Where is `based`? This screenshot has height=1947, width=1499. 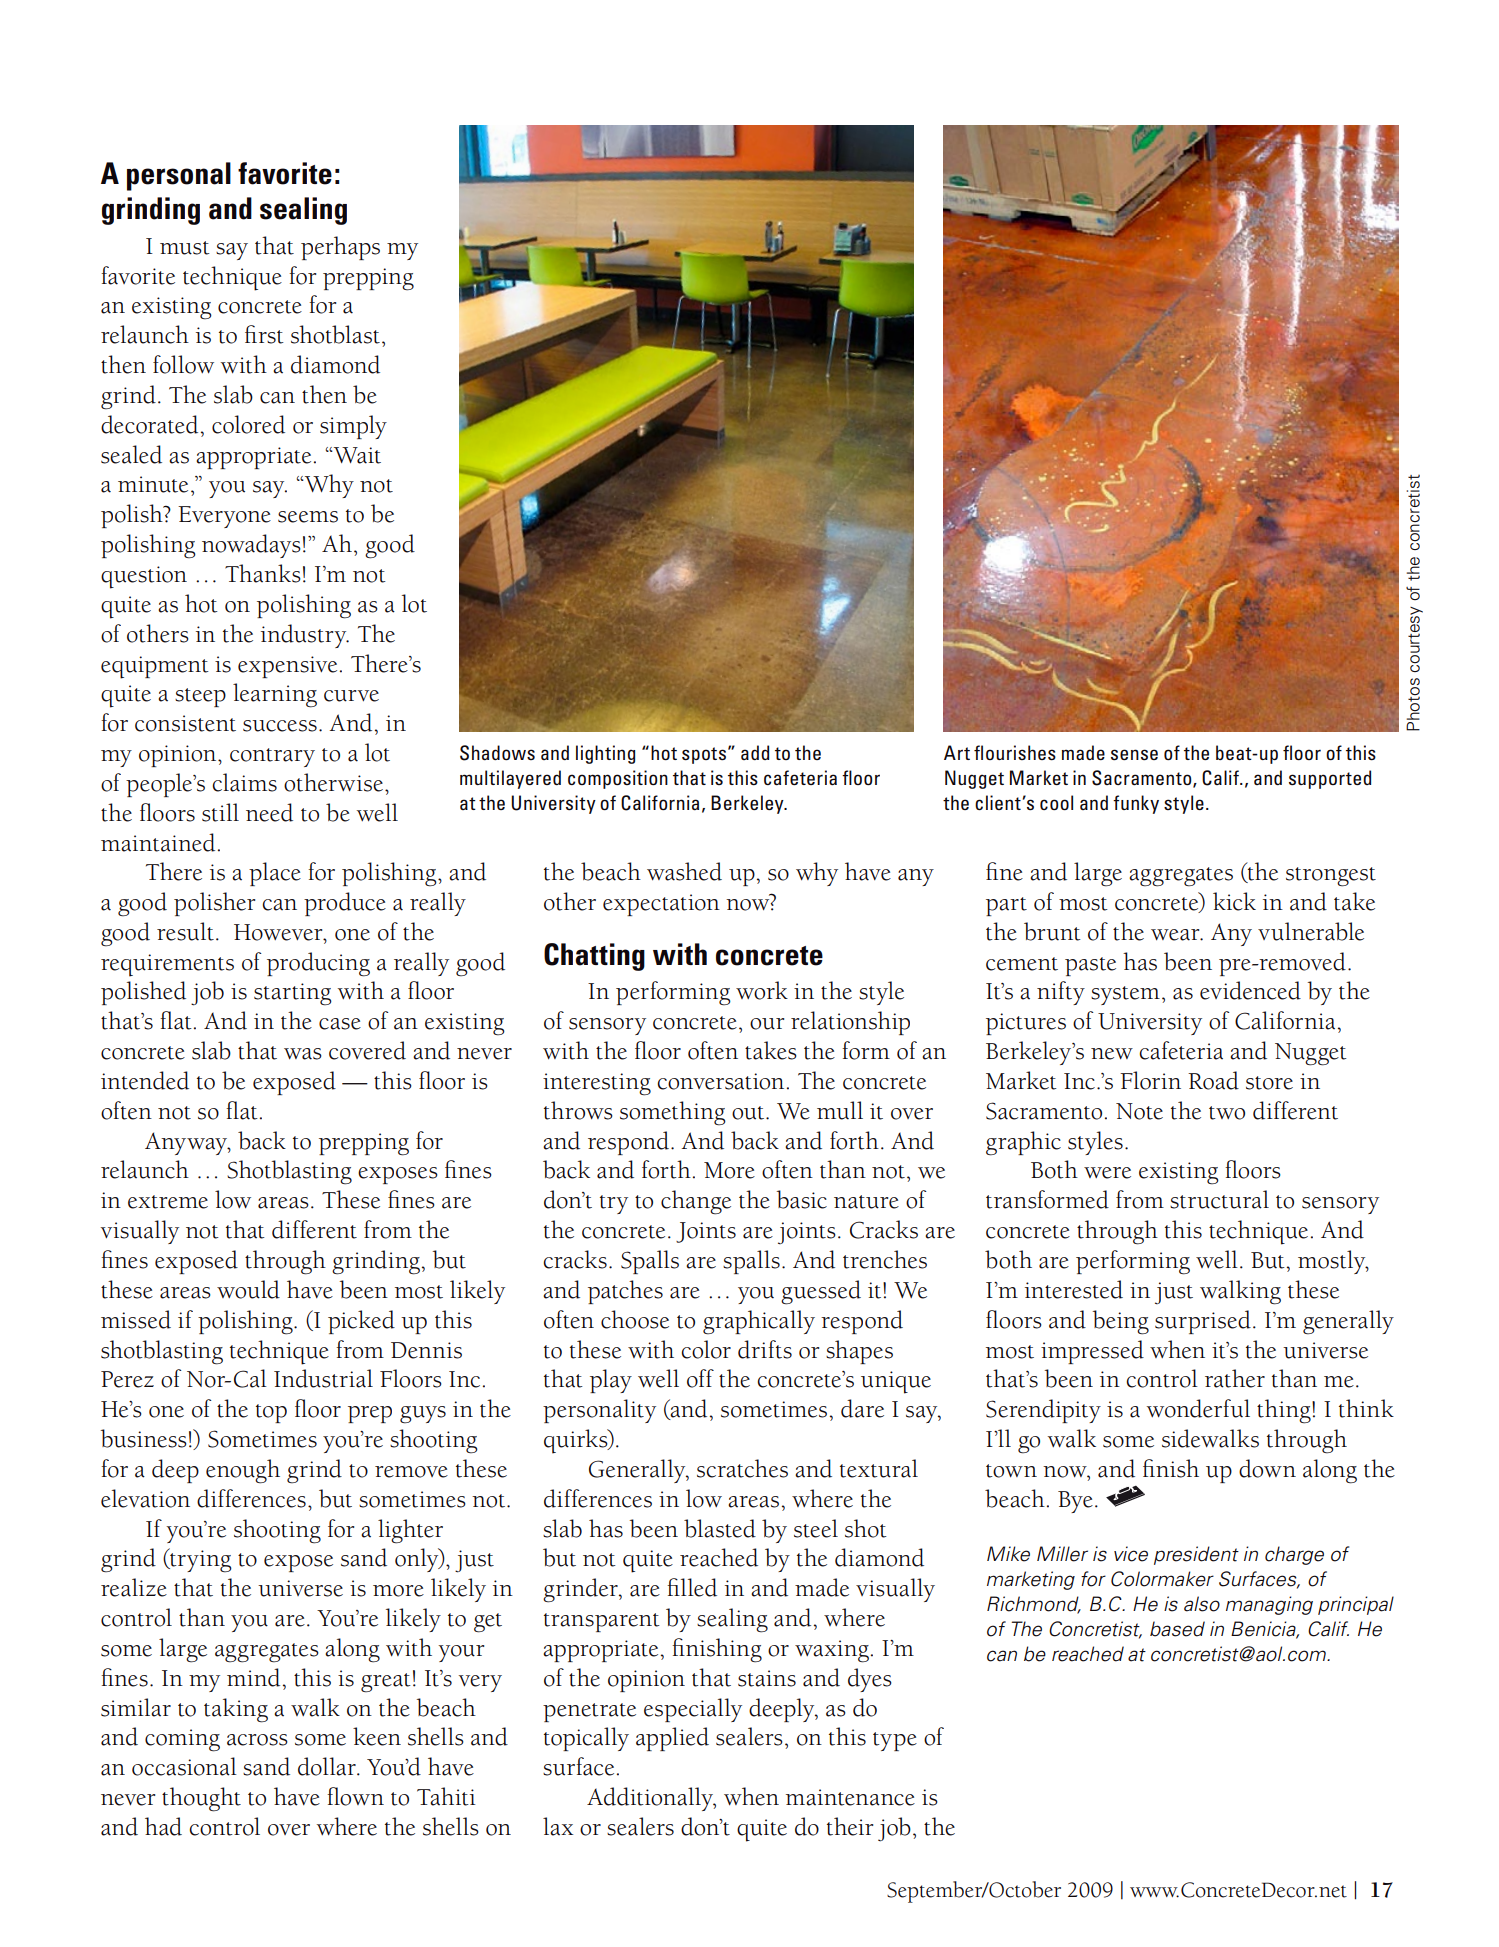 based is located at coordinates (1177, 1629).
